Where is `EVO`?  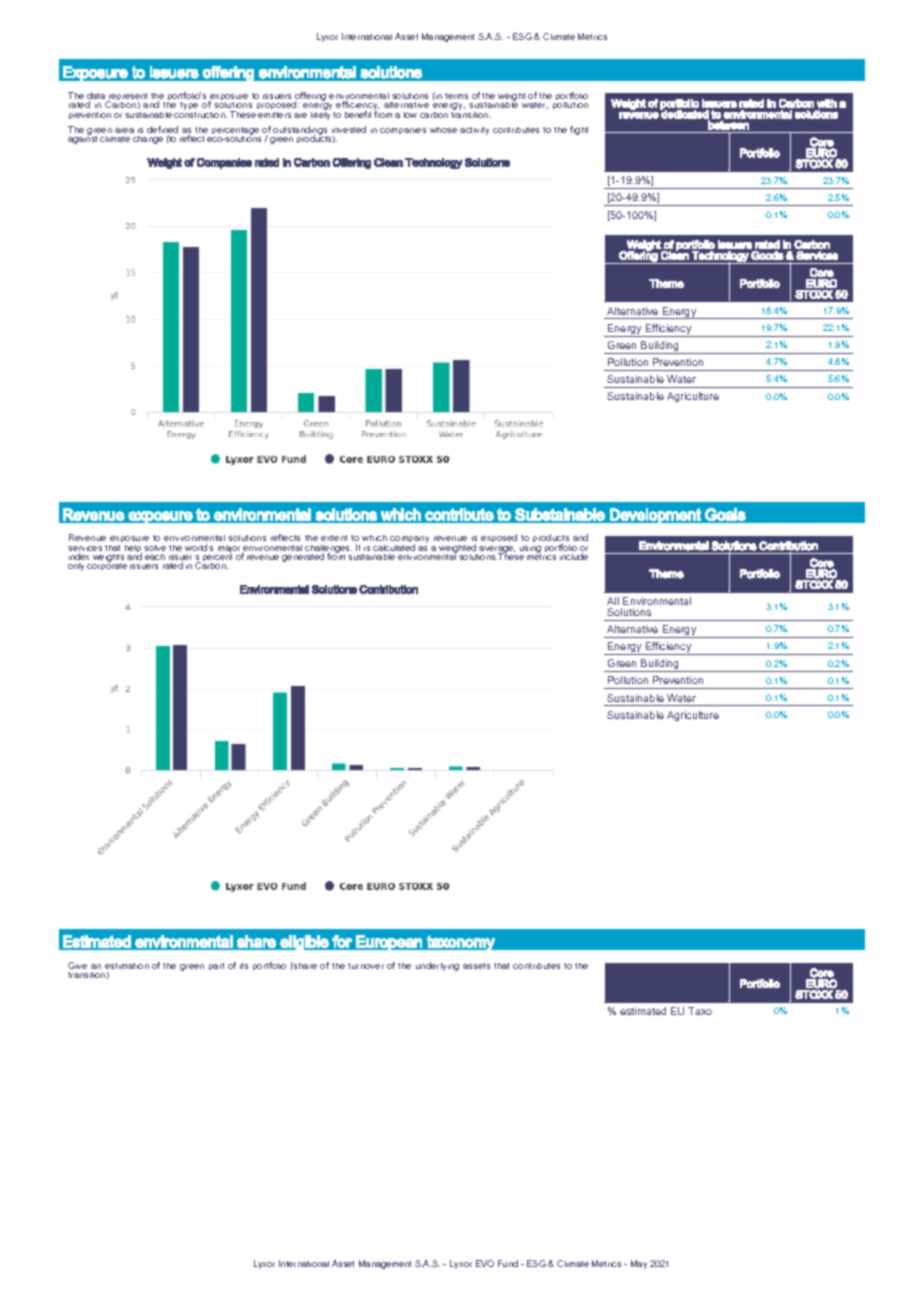
EVO is located at coordinates (485, 1263).
